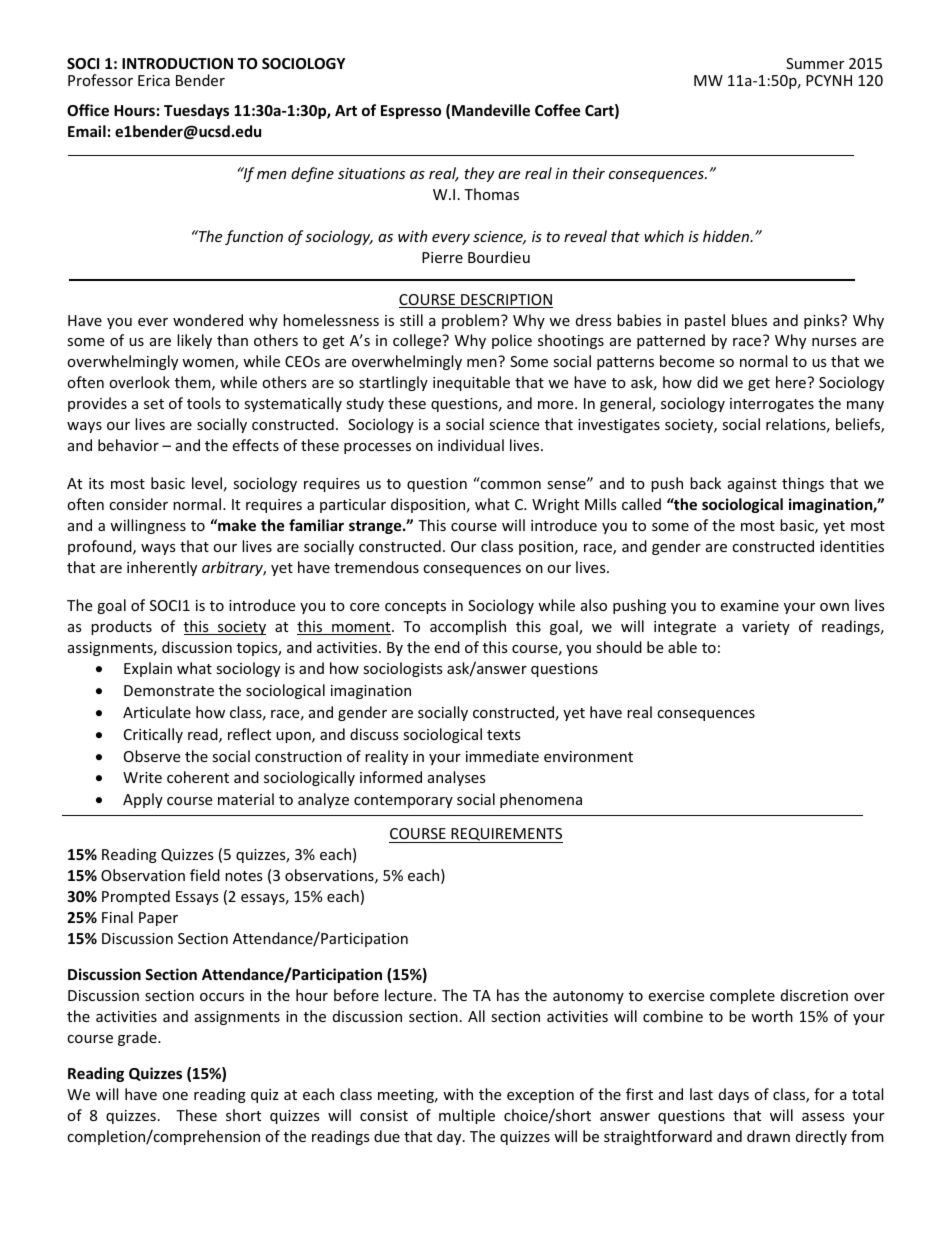  Describe the element at coordinates (772, 405) in the image. I see `interrogates` at that location.
